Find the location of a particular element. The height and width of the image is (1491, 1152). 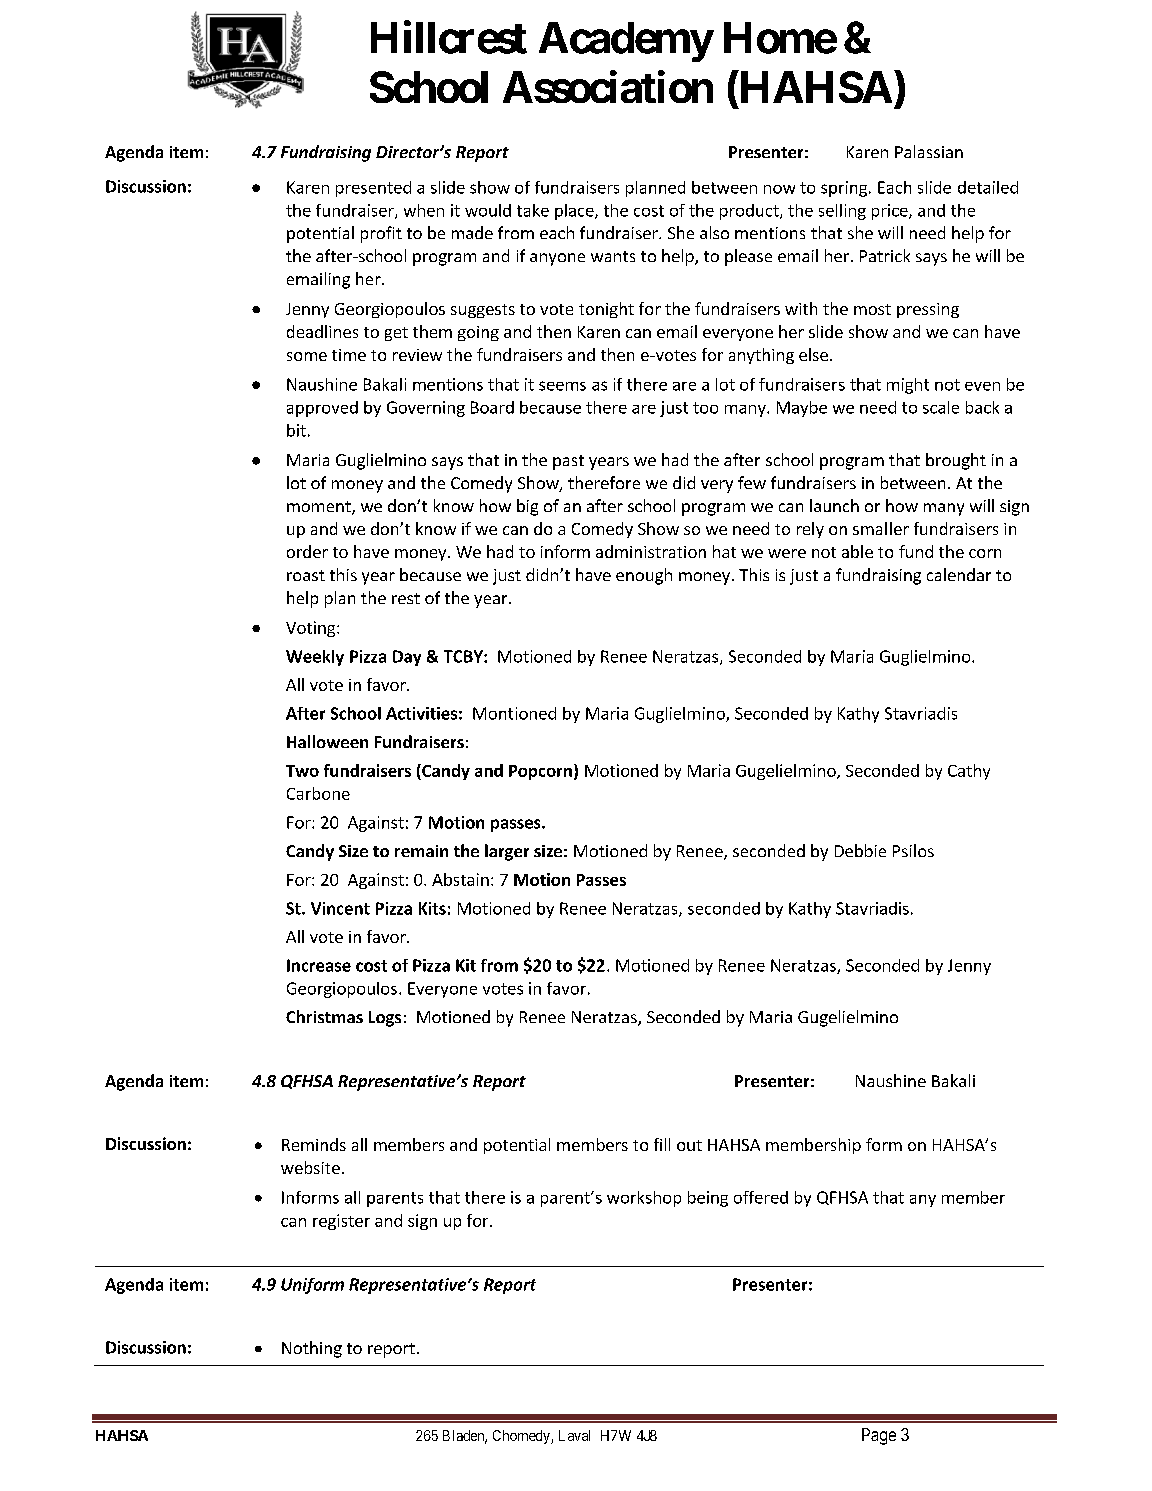

Nothing is located at coordinates (312, 1349).
